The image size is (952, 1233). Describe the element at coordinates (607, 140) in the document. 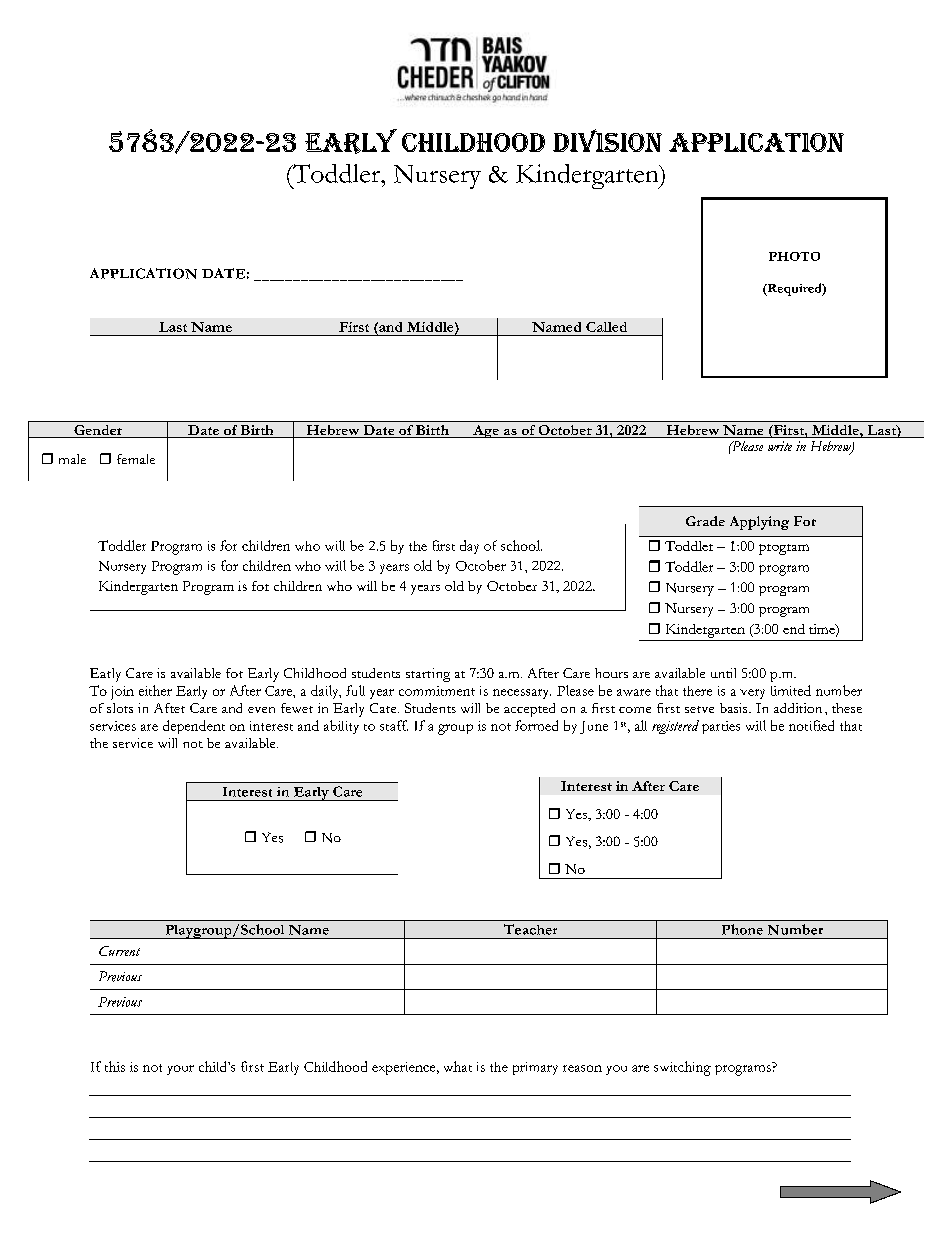

I see `Division` at that location.
